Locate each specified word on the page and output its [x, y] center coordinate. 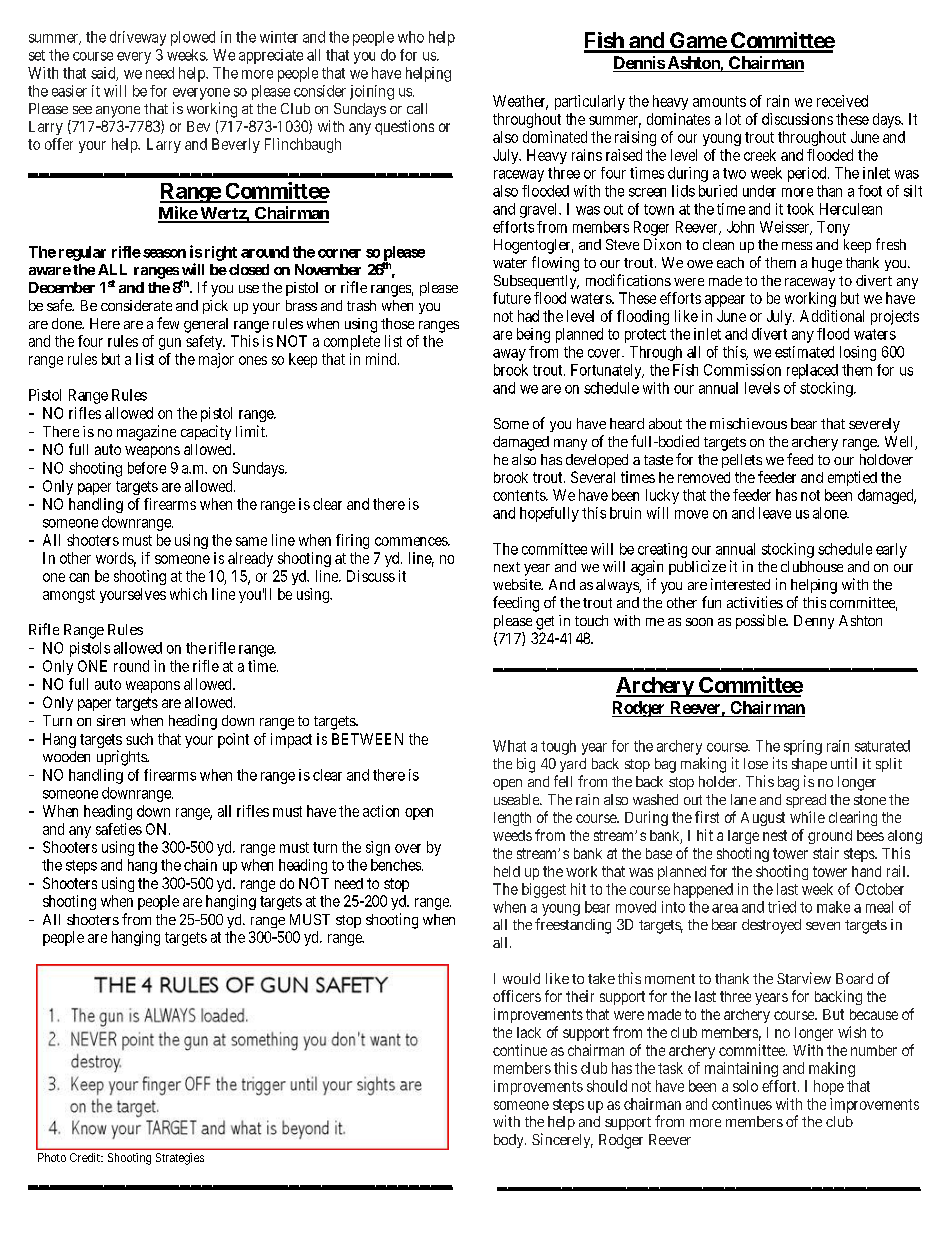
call [417, 108]
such [139, 739]
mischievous [748, 423]
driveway [138, 38]
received [842, 101]
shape [809, 765]
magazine [146, 433]
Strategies [180, 1159]
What [509, 746]
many [570, 444]
